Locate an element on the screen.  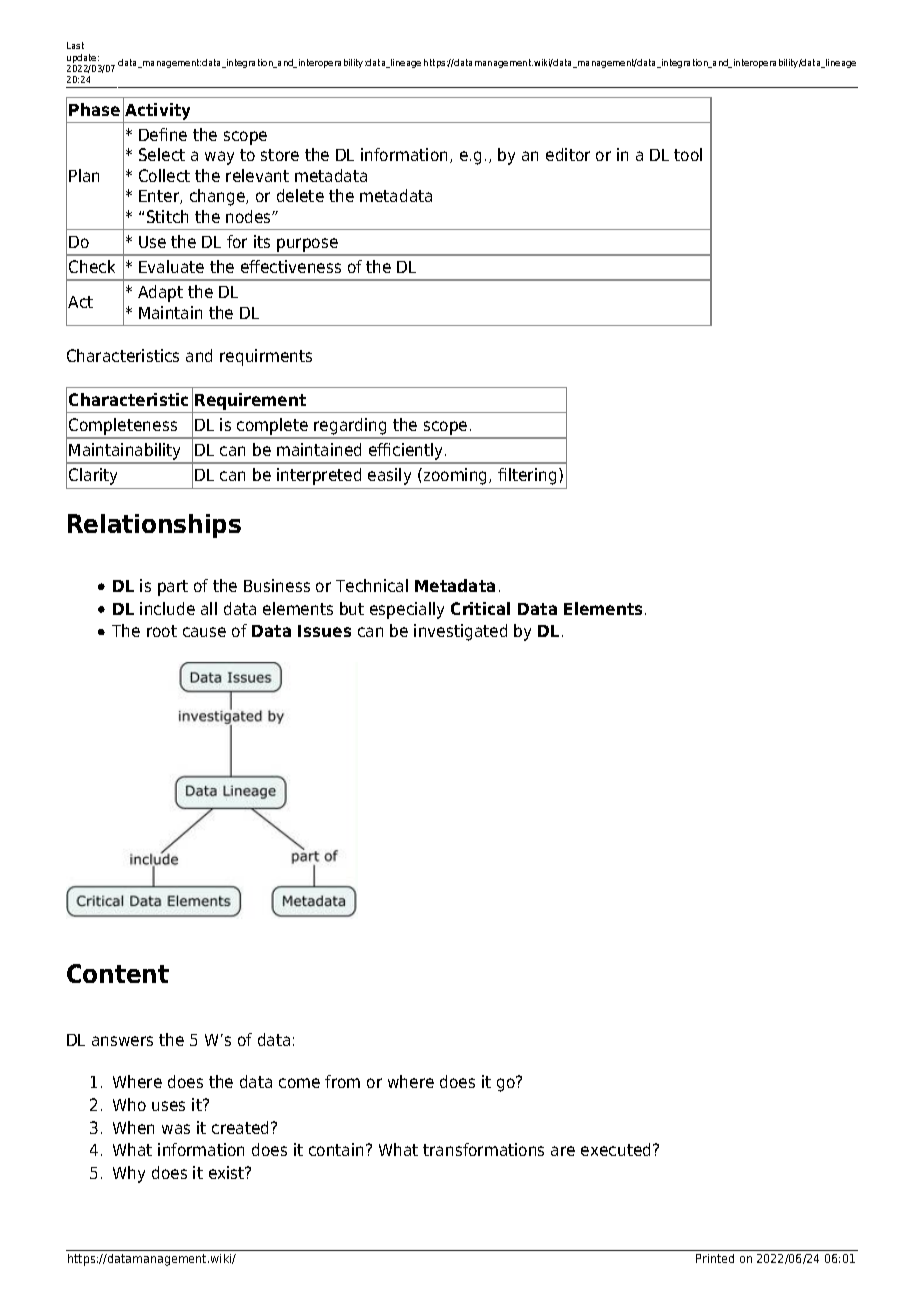
contain is located at coordinates (336, 1149).
